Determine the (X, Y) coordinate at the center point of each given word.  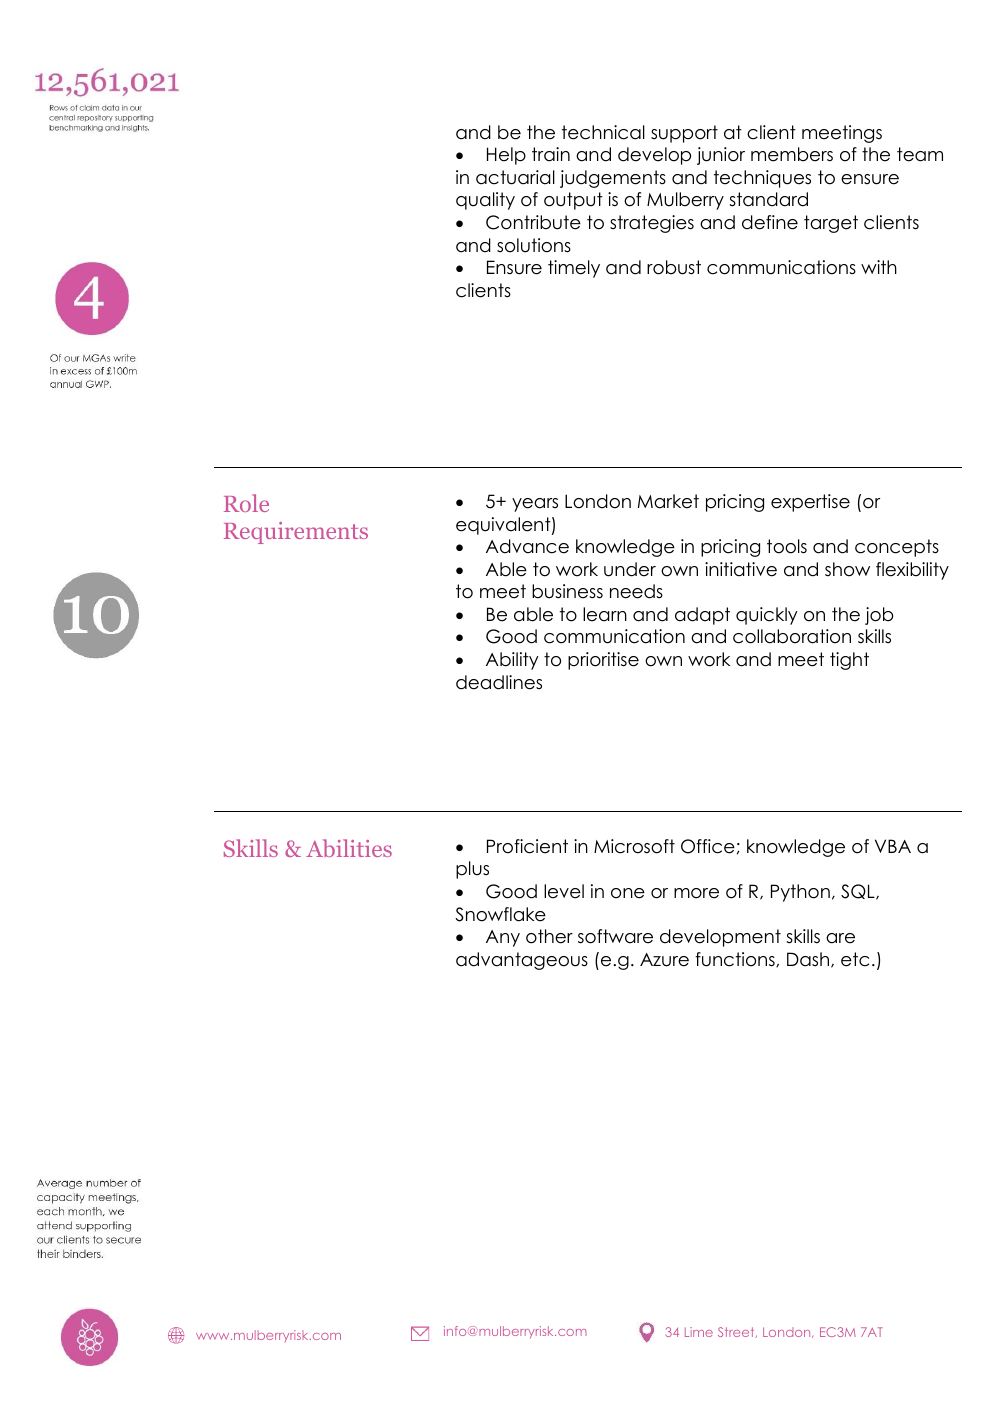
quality (485, 201)
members (792, 154)
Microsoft (634, 846)
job (879, 616)
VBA (893, 846)
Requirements (296, 533)
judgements (613, 179)
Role (246, 503)
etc (855, 959)
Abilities (349, 848)
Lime (699, 1332)
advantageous (522, 961)
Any (503, 938)
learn (605, 614)
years (535, 505)
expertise (810, 503)
